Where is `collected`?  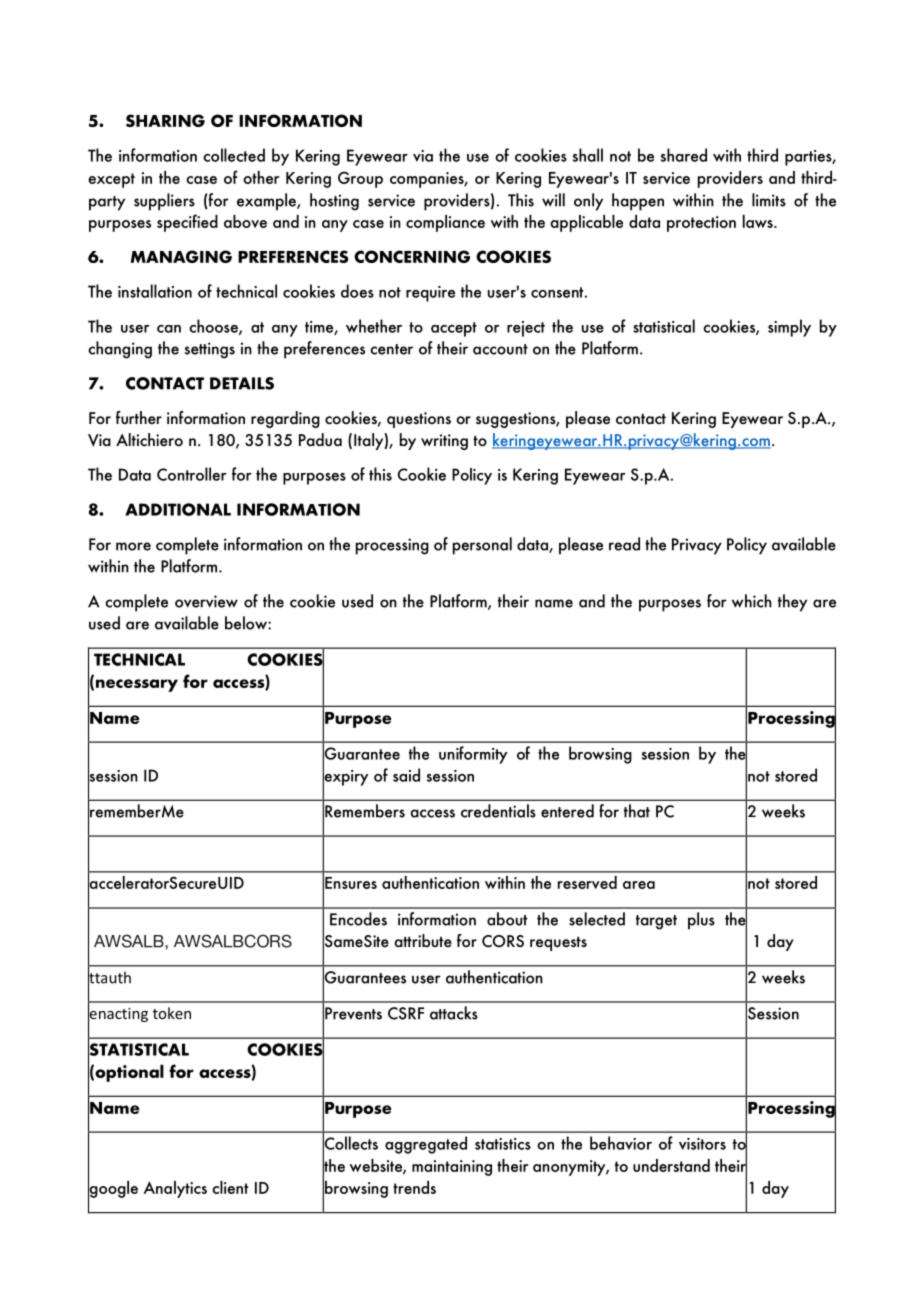
collected is located at coordinates (234, 155).
